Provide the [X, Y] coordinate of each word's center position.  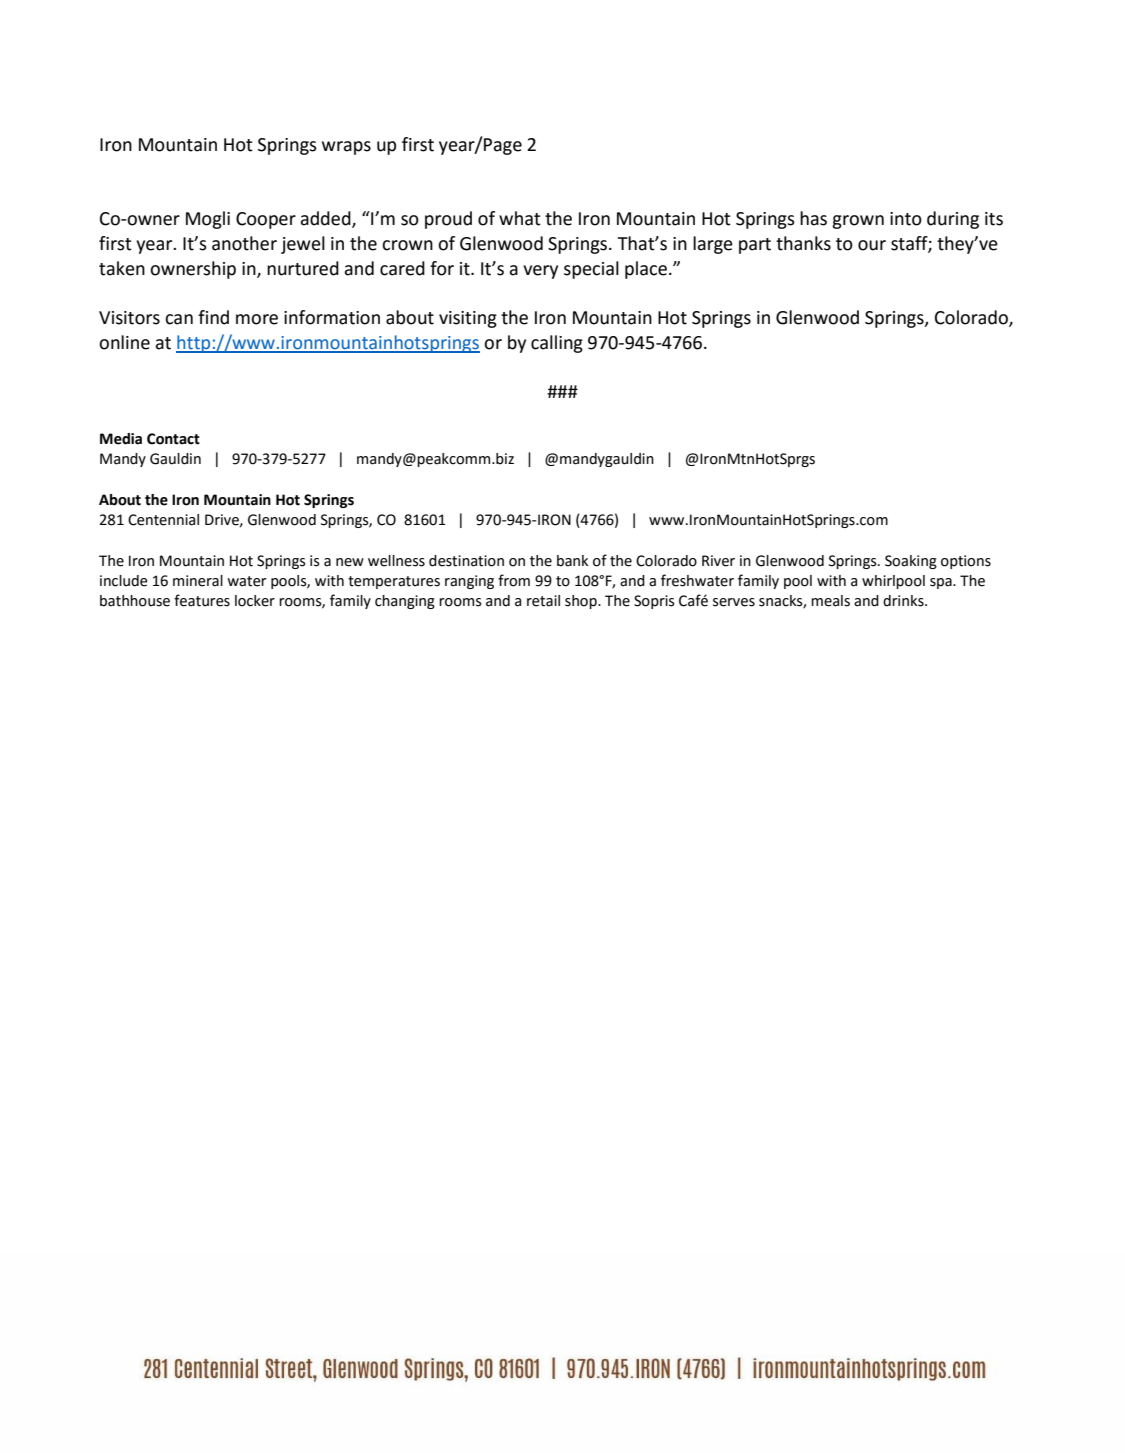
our [872, 245]
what [520, 218]
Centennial [163, 520]
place [646, 270]
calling [557, 344]
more [257, 319]
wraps [346, 148]
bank [572, 561]
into [906, 219]
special [591, 270]
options [966, 562]
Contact [173, 439]
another [244, 243]
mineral [198, 581]
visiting [468, 319]
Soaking [911, 562]
